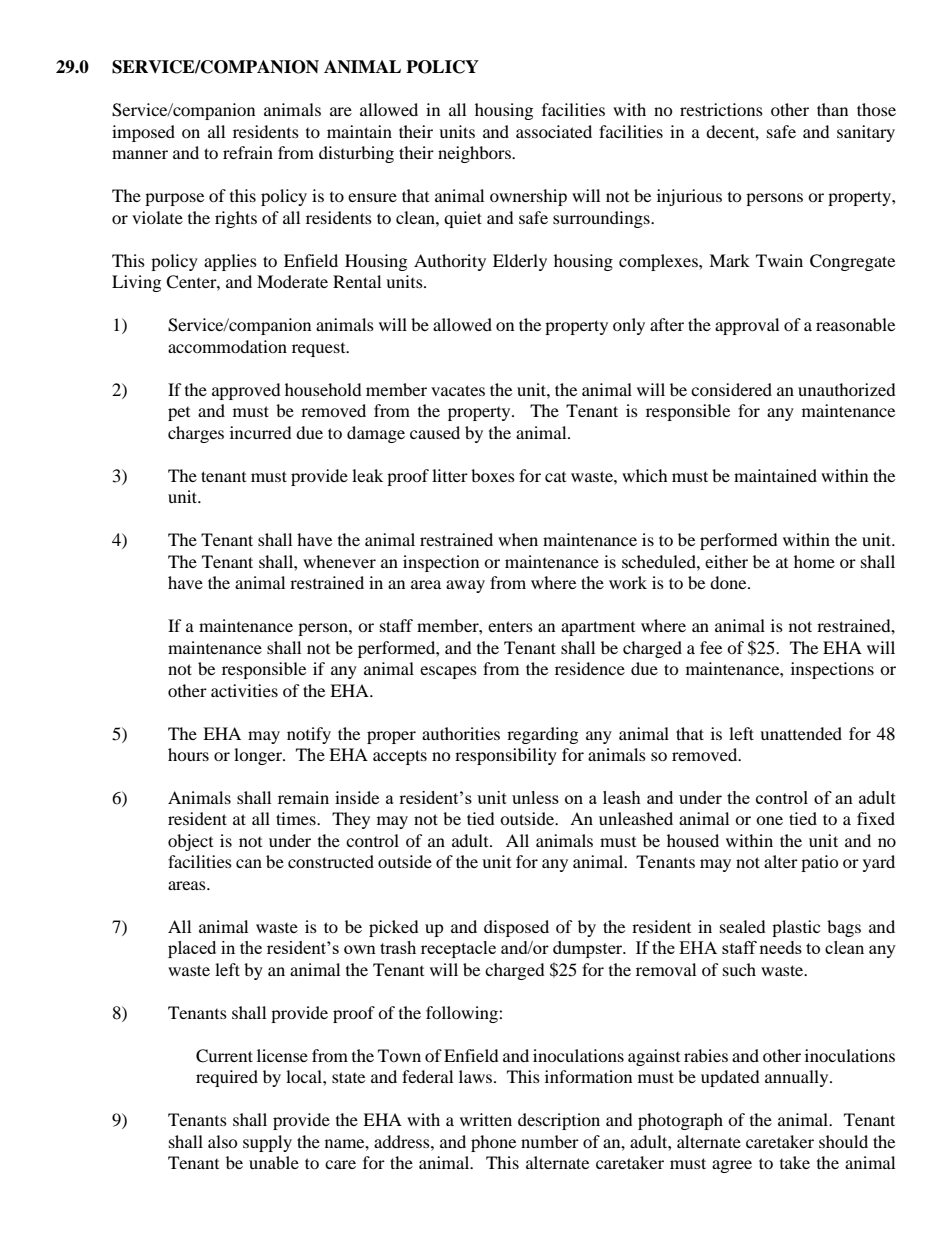 This screenshot has height=1233, width=952. Describe the element at coordinates (493, 1143) in the screenshot. I see `phone` at that location.
